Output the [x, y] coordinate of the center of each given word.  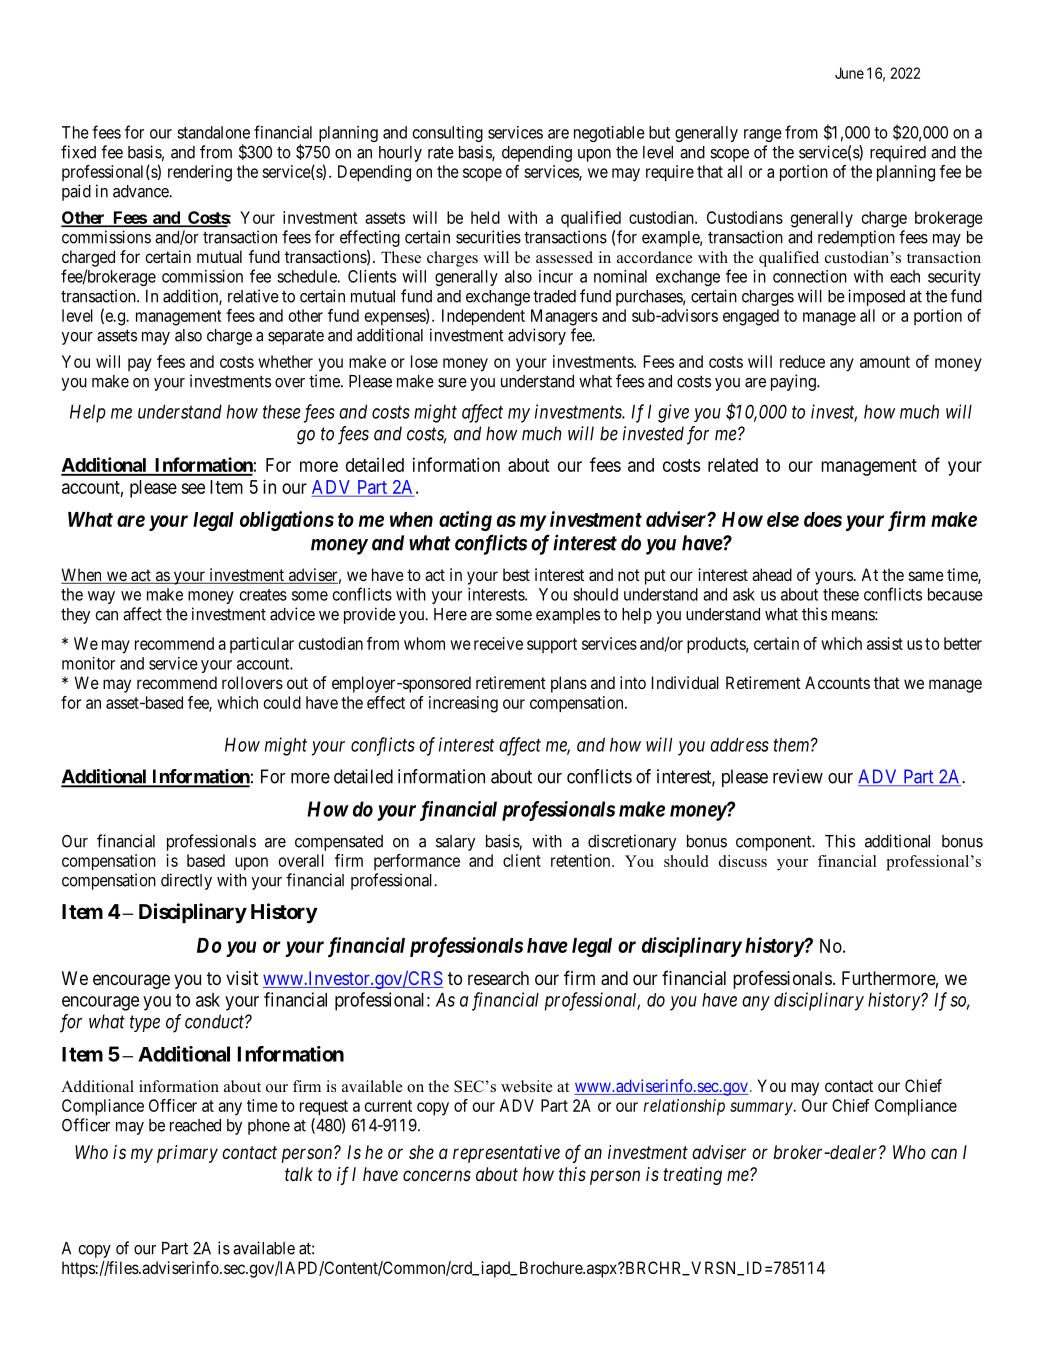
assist [885, 643]
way [101, 597]
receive [498, 643]
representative [506, 1154]
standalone [213, 132]
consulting [448, 134]
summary [762, 1109]
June [849, 73]
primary [187, 1154]
